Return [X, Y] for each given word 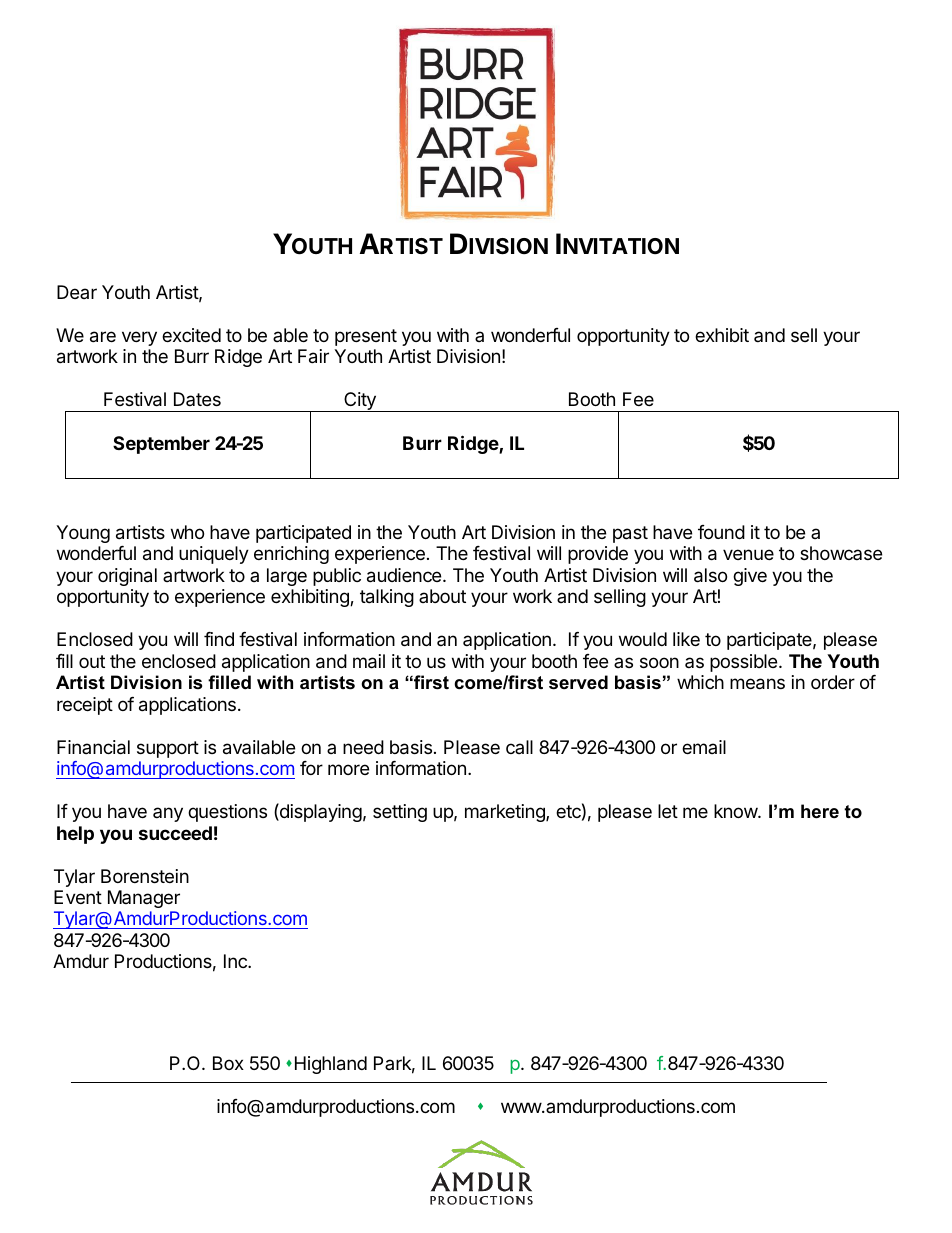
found [721, 532]
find [219, 639]
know [736, 811]
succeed [175, 833]
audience [405, 575]
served [578, 682]
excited [191, 335]
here [820, 811]
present [366, 337]
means [757, 684]
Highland [331, 1065]
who [187, 532]
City [360, 402]
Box [228, 1063]
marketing [506, 813]
